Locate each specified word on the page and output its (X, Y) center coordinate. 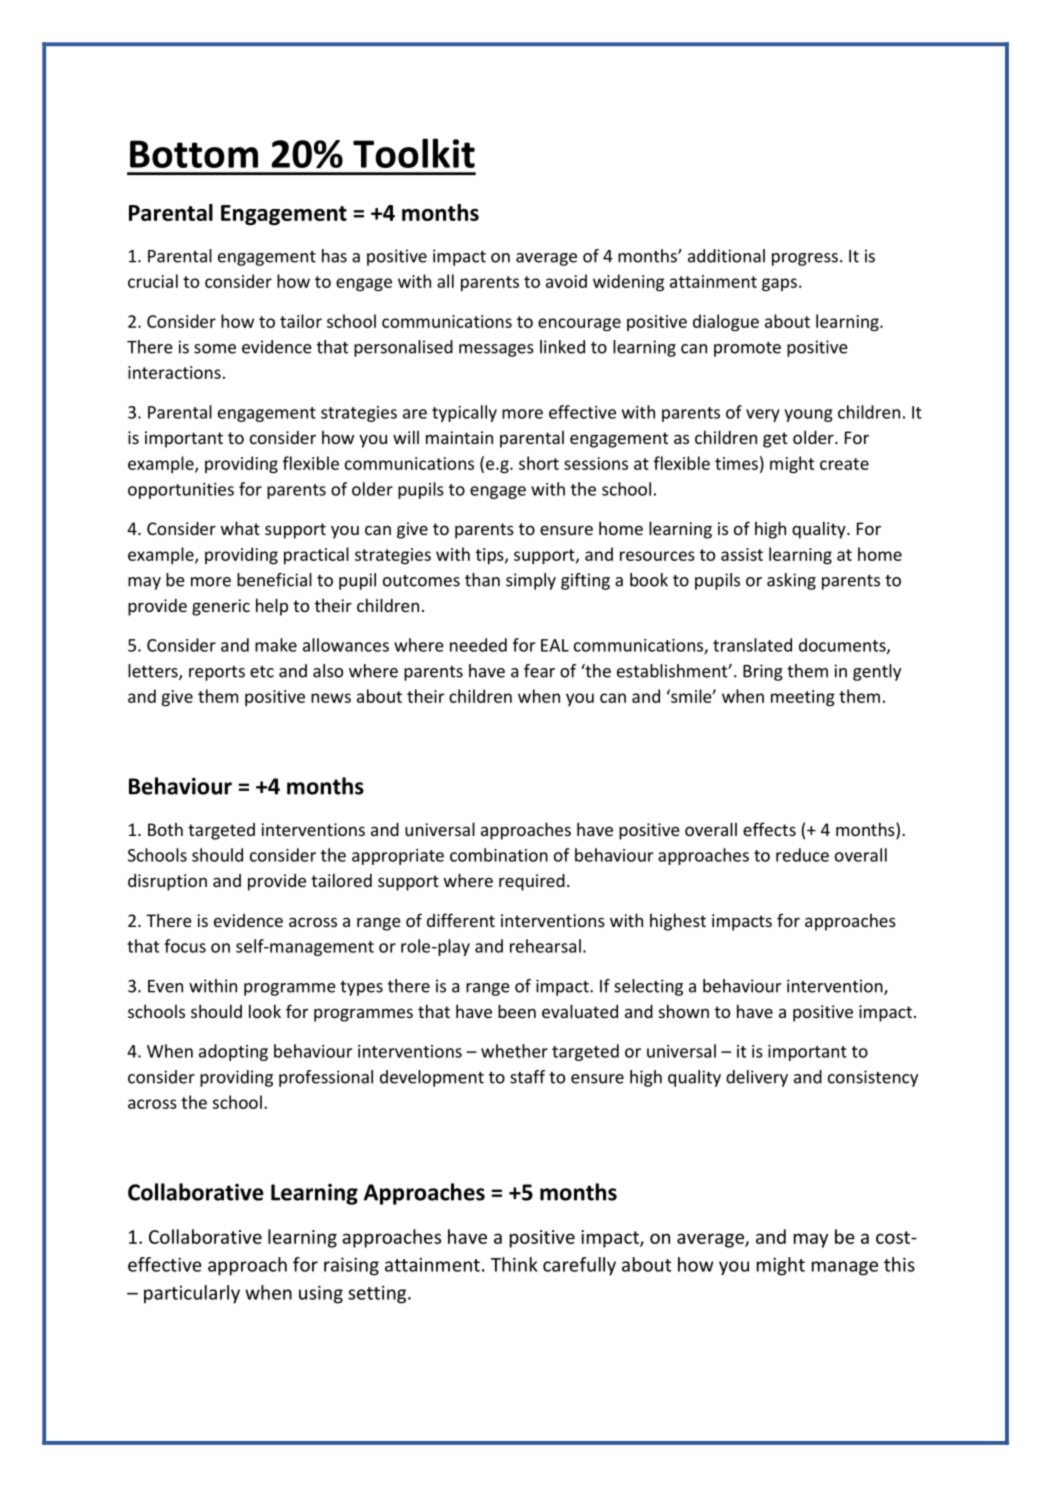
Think (514, 1264)
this (899, 1264)
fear (539, 671)
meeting (803, 698)
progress (805, 259)
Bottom (194, 154)
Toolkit (414, 153)
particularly (192, 1294)
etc (262, 672)
